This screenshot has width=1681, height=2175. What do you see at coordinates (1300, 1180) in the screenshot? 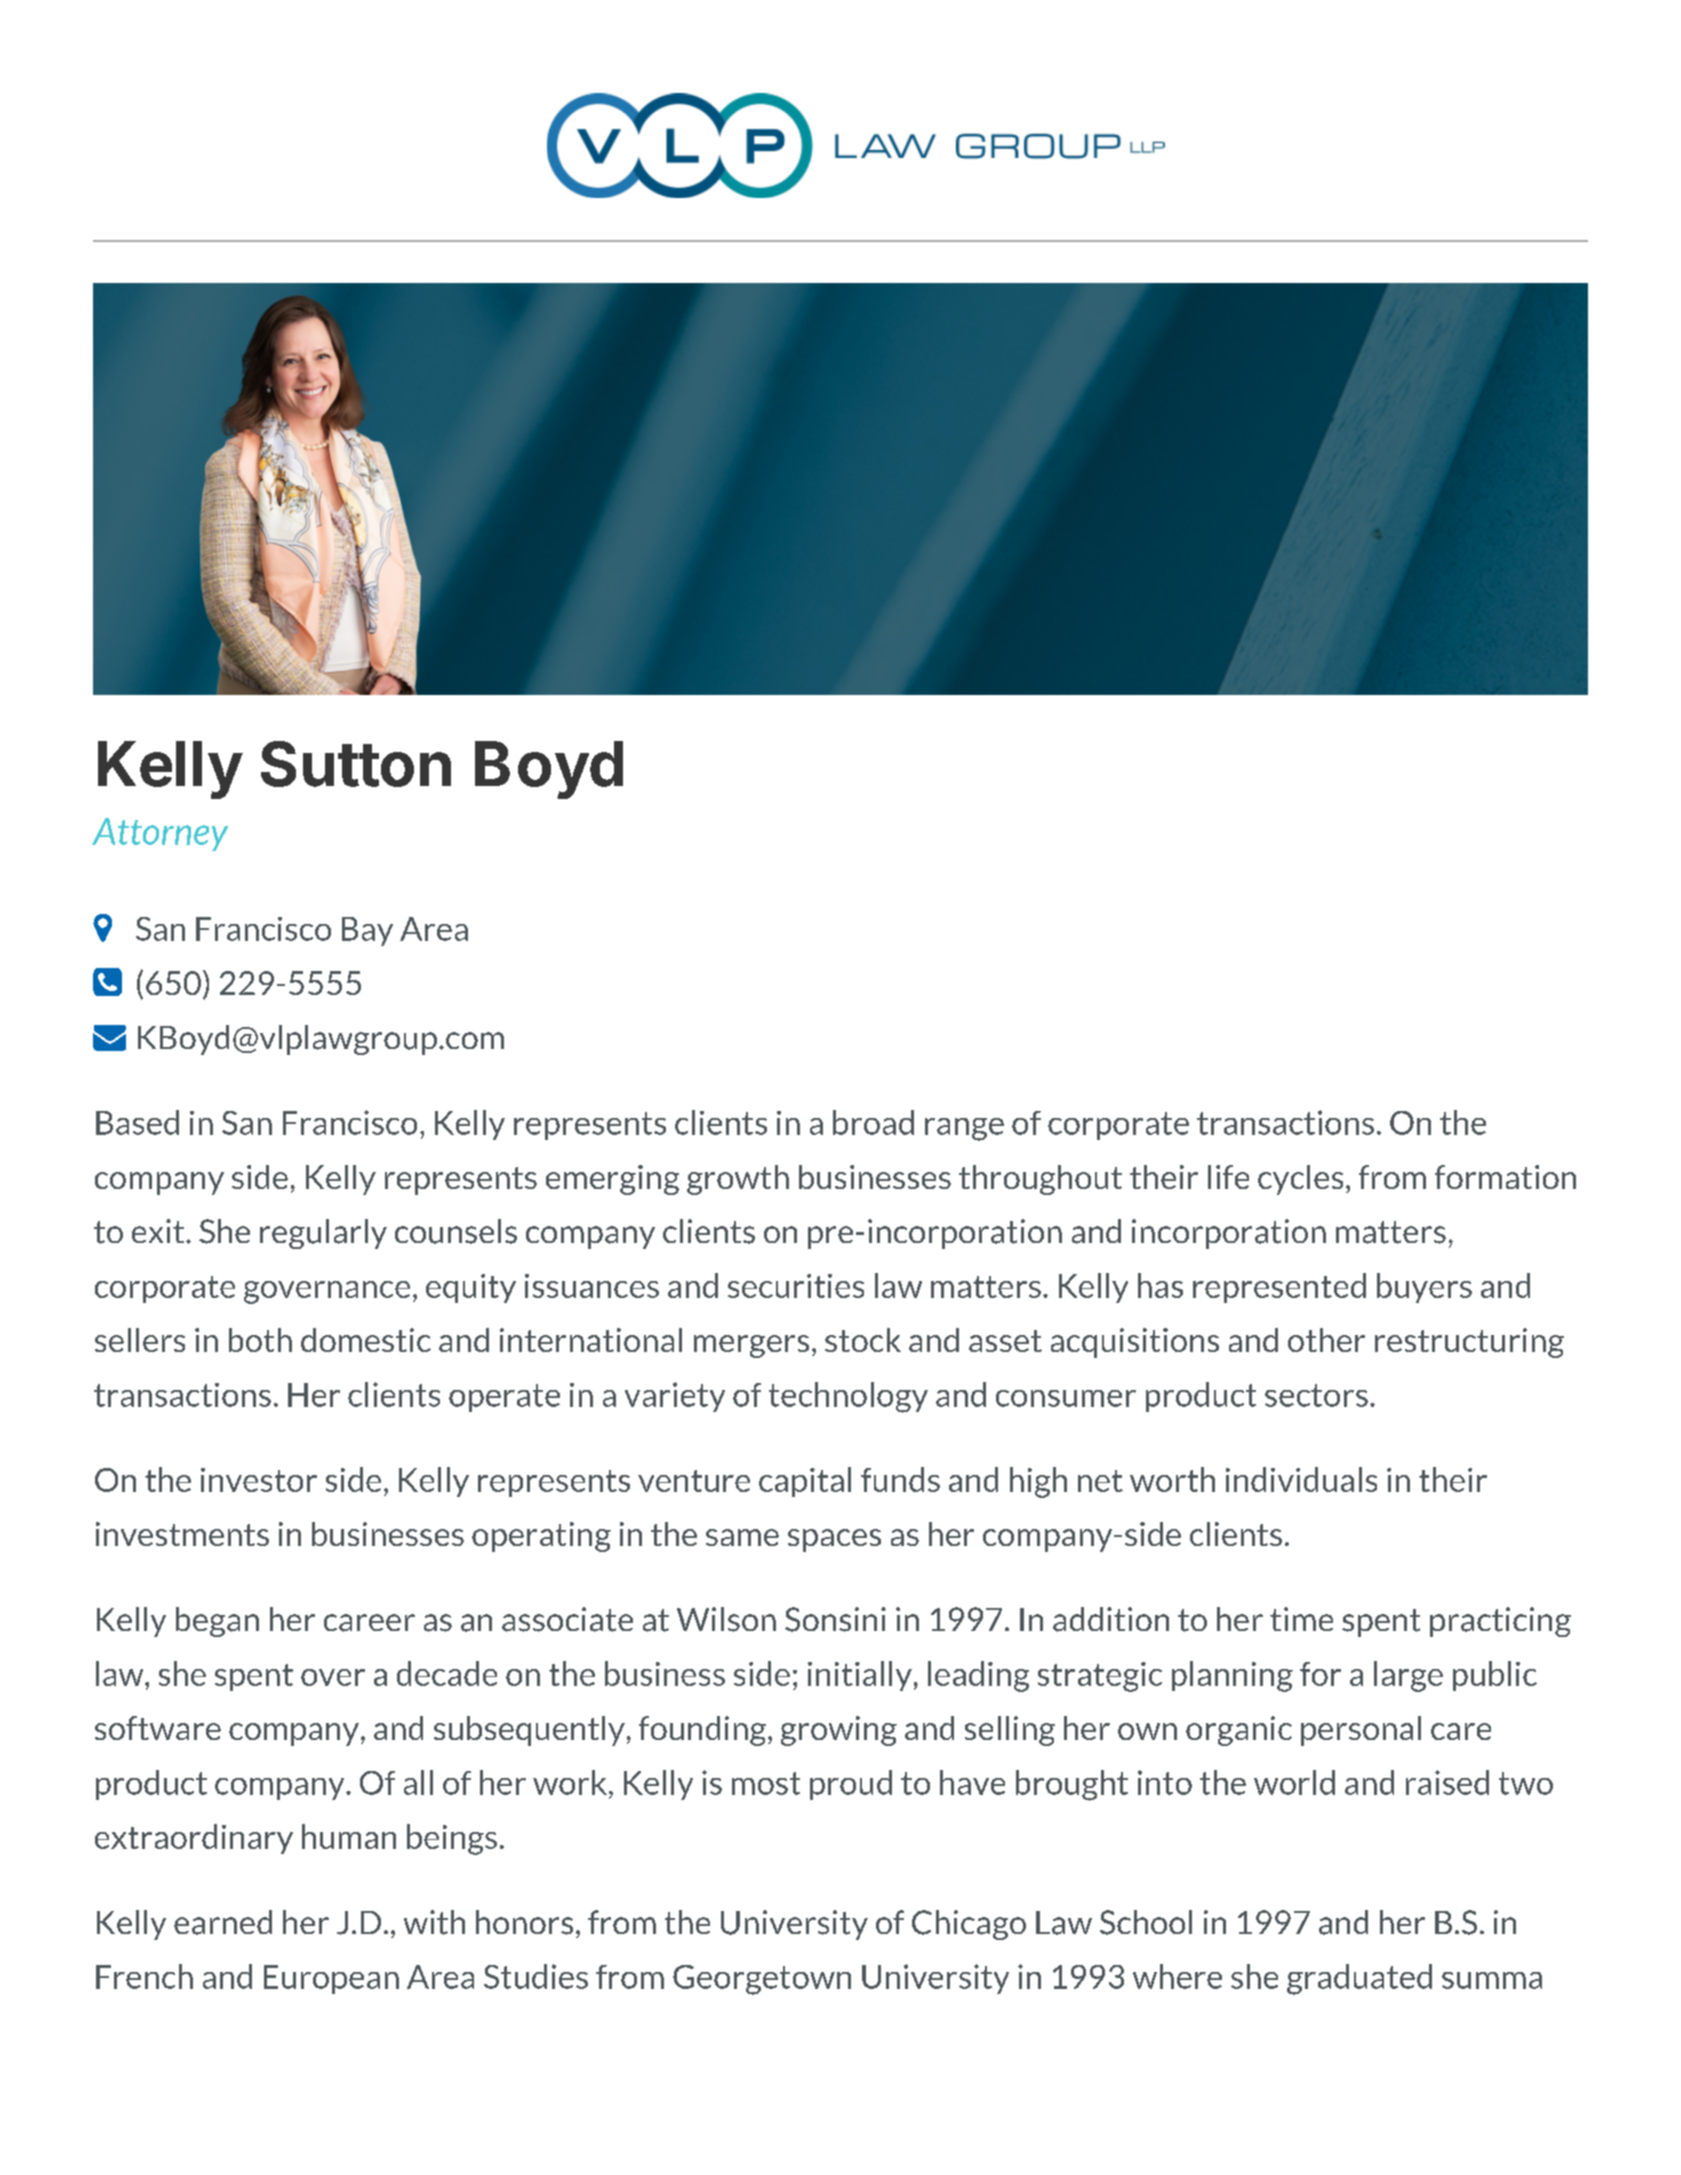
I see `cycles` at bounding box center [1300, 1180].
